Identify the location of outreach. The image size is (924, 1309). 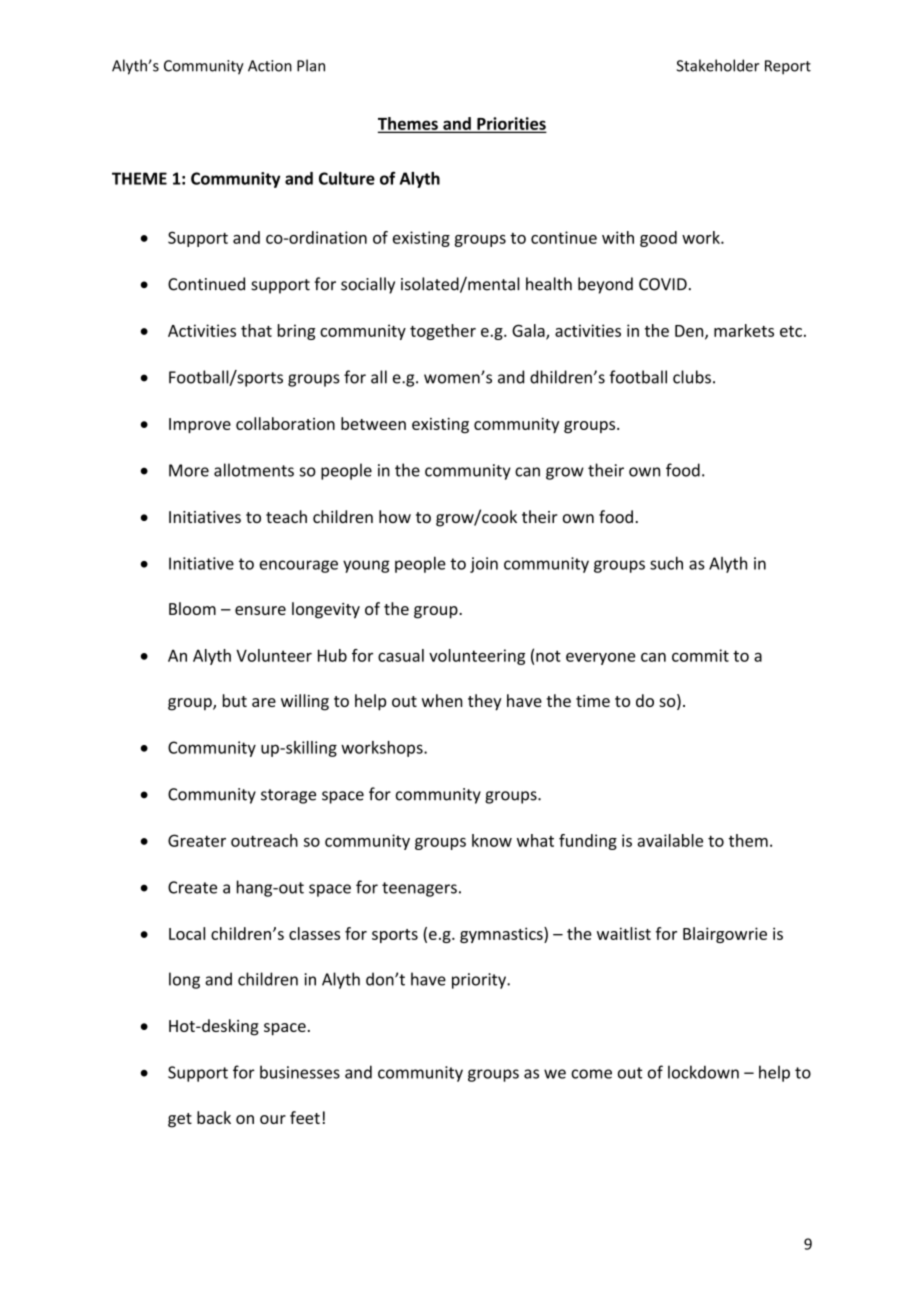
(264, 840).
